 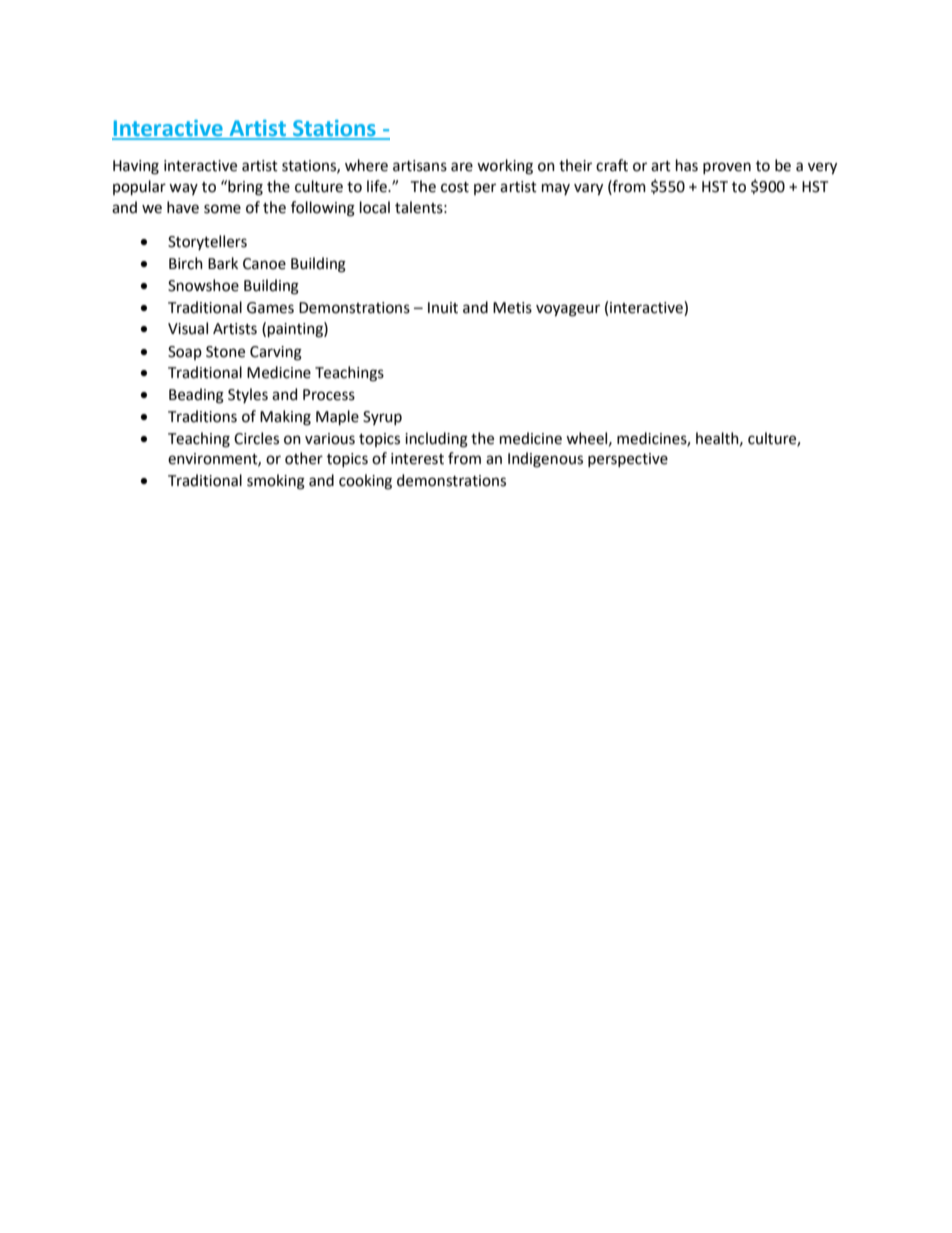 I want to click on Process, so click(x=329, y=395).
